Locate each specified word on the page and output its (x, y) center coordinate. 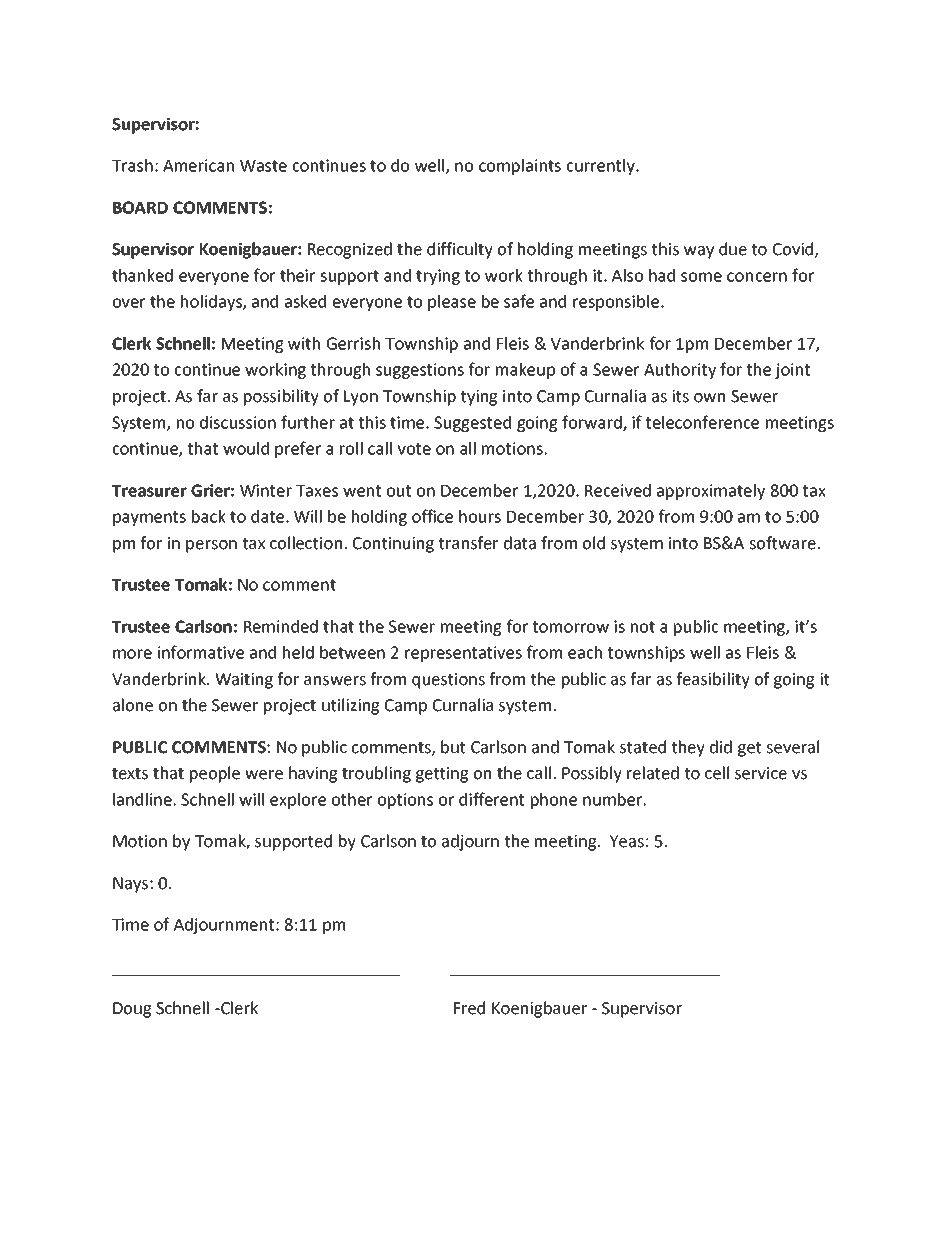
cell (717, 773)
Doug (132, 1010)
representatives (463, 654)
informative (201, 652)
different (491, 799)
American (198, 165)
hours (480, 516)
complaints (520, 167)
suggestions (420, 371)
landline (142, 799)
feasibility (713, 680)
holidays (212, 303)
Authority (680, 371)
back (209, 516)
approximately (711, 492)
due (733, 249)
